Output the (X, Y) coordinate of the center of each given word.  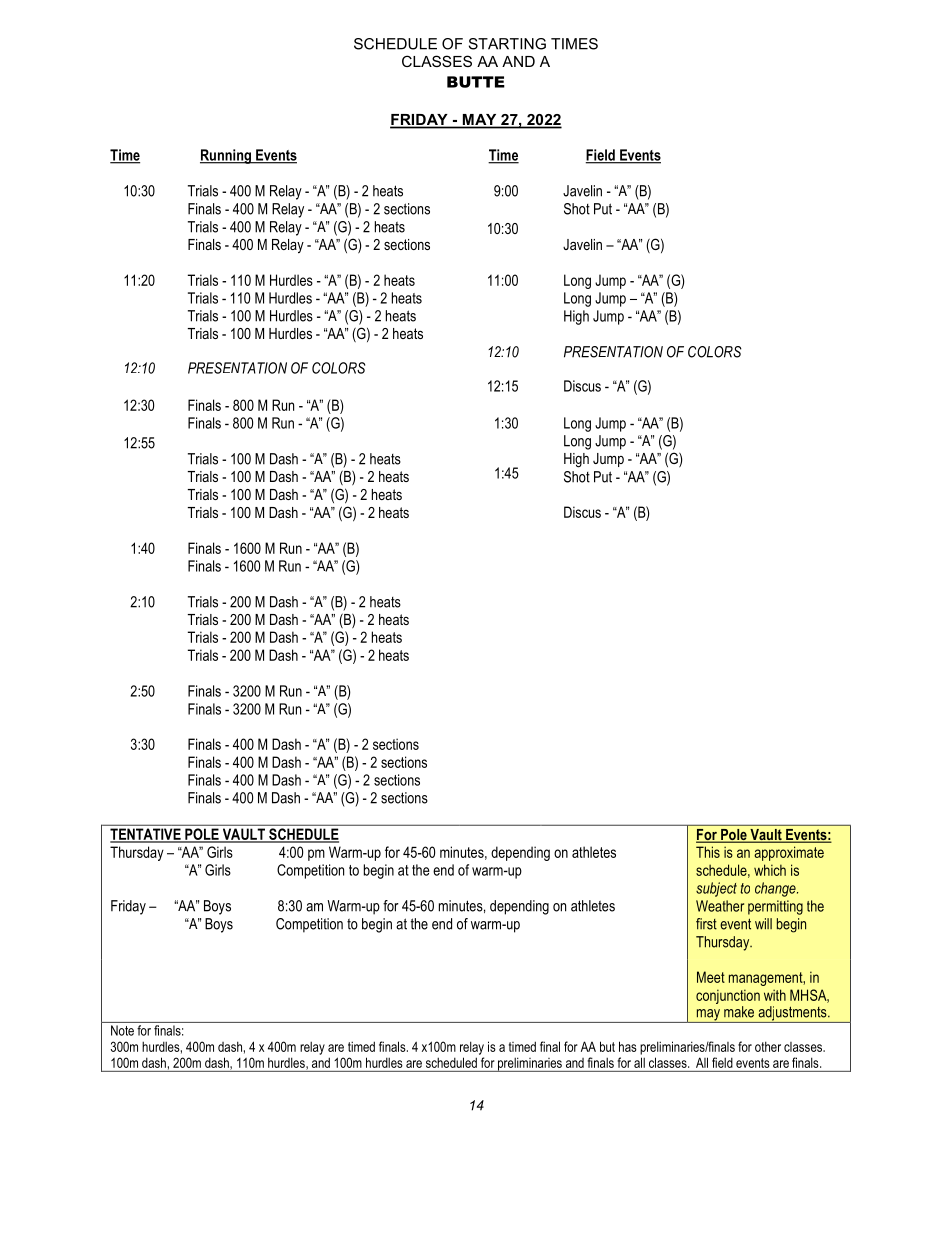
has (628, 1046)
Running (226, 156)
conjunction (728, 996)
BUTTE (476, 82)
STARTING (507, 44)
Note (122, 1030)
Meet (711, 977)
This (708, 852)
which (770, 870)
